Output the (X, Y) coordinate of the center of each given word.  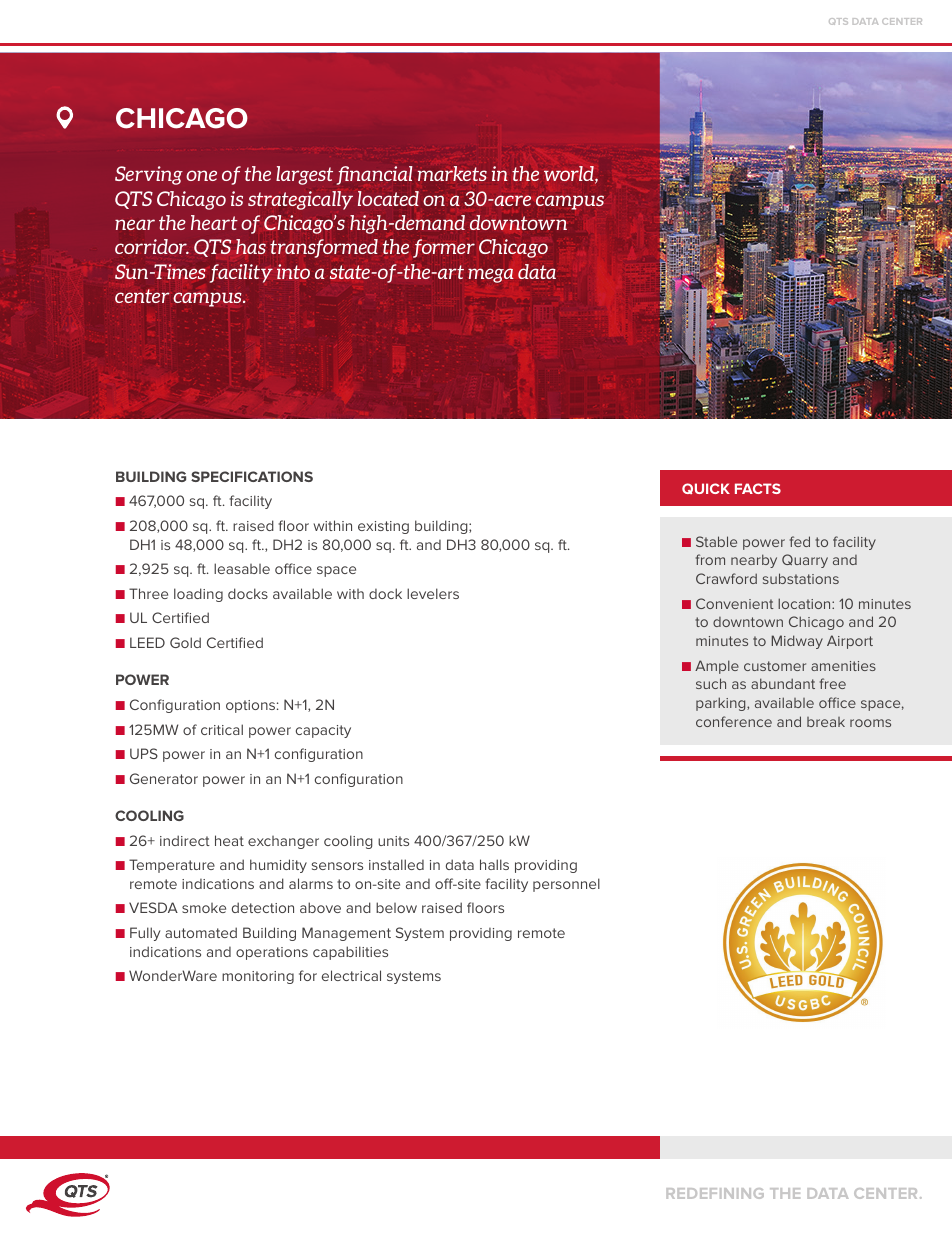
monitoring (258, 977)
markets (452, 173)
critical (222, 729)
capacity (323, 731)
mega (491, 275)
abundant (783, 683)
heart (214, 222)
